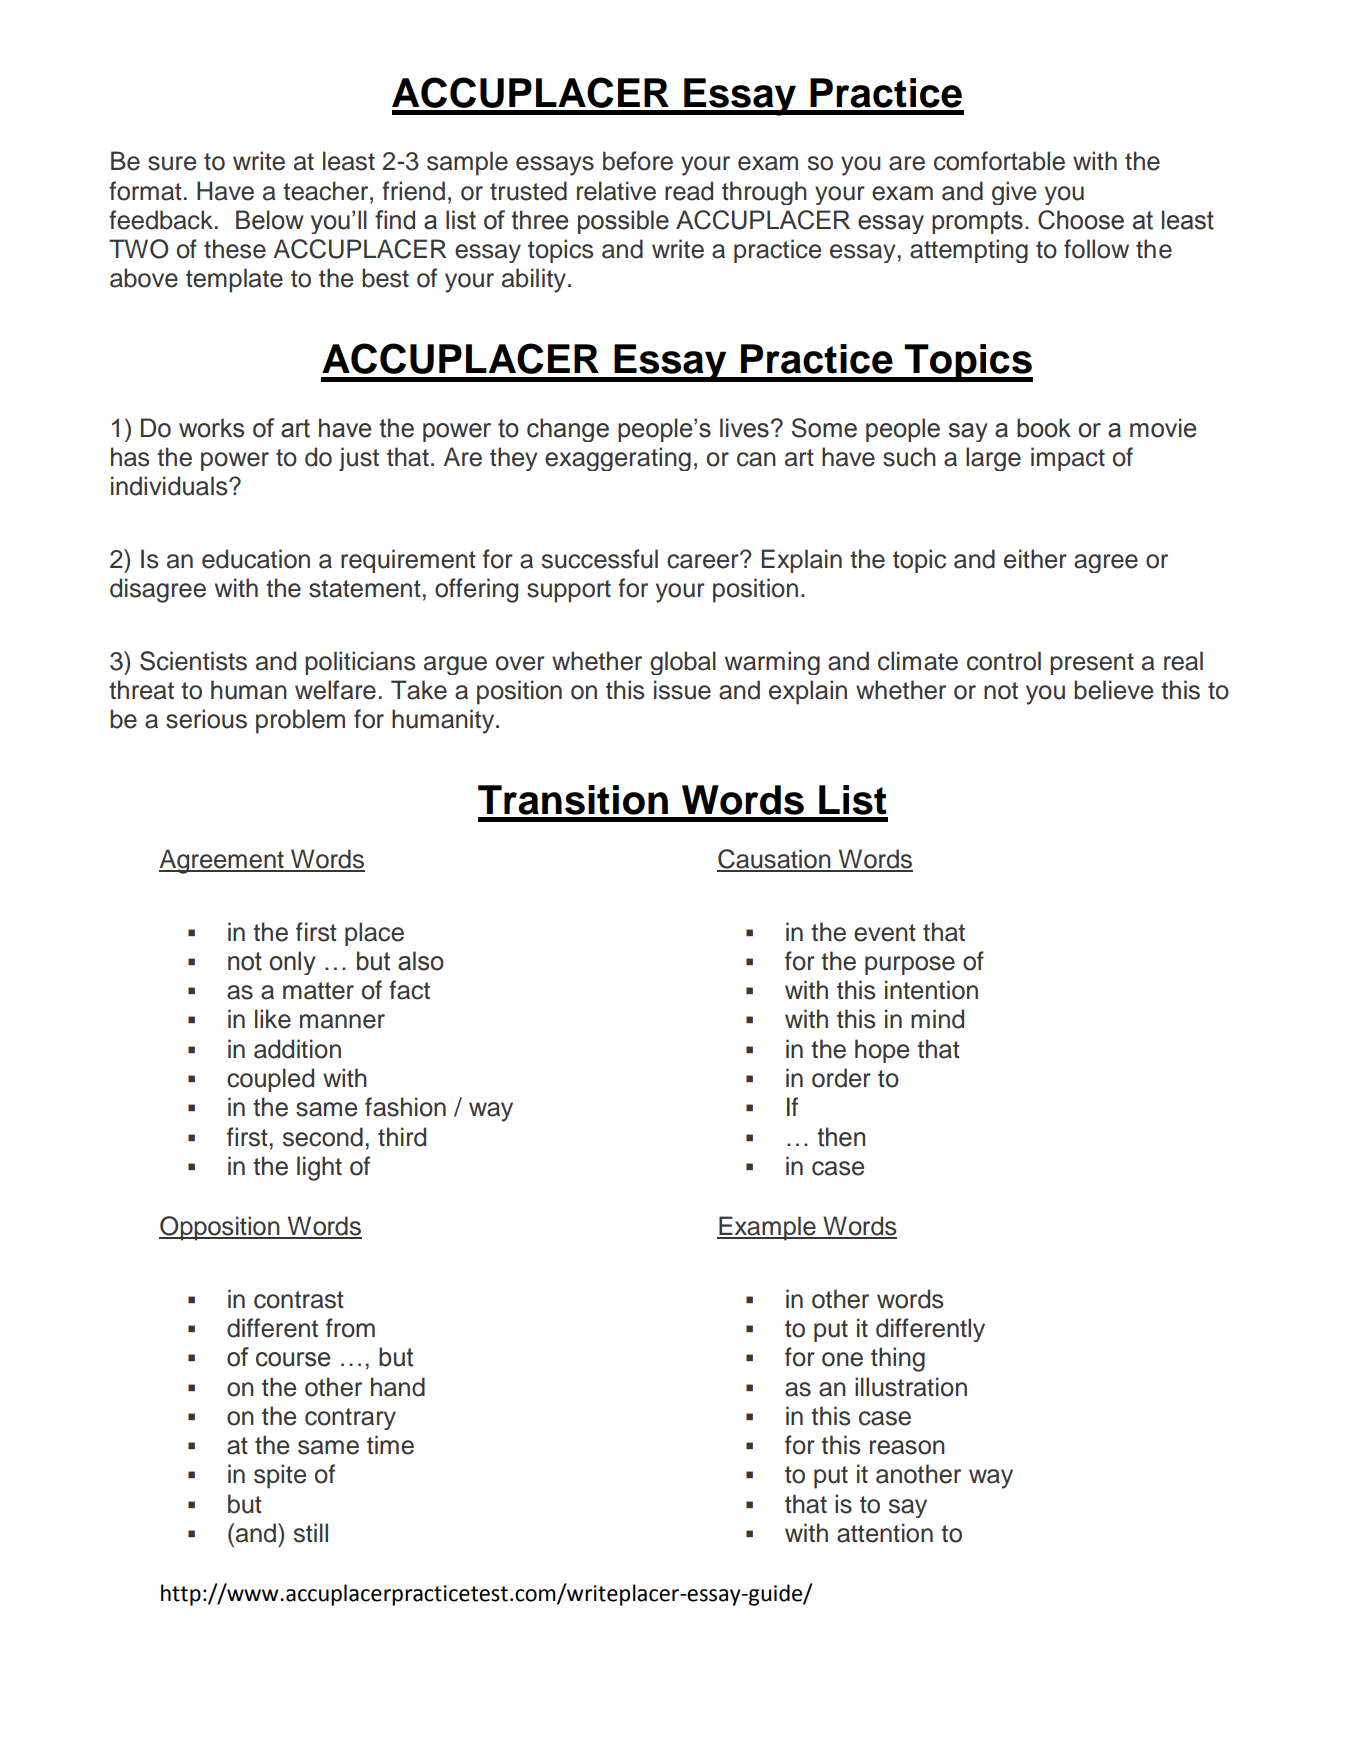 The width and height of the image is (1355, 1754). I want to click on only, so click(293, 963).
